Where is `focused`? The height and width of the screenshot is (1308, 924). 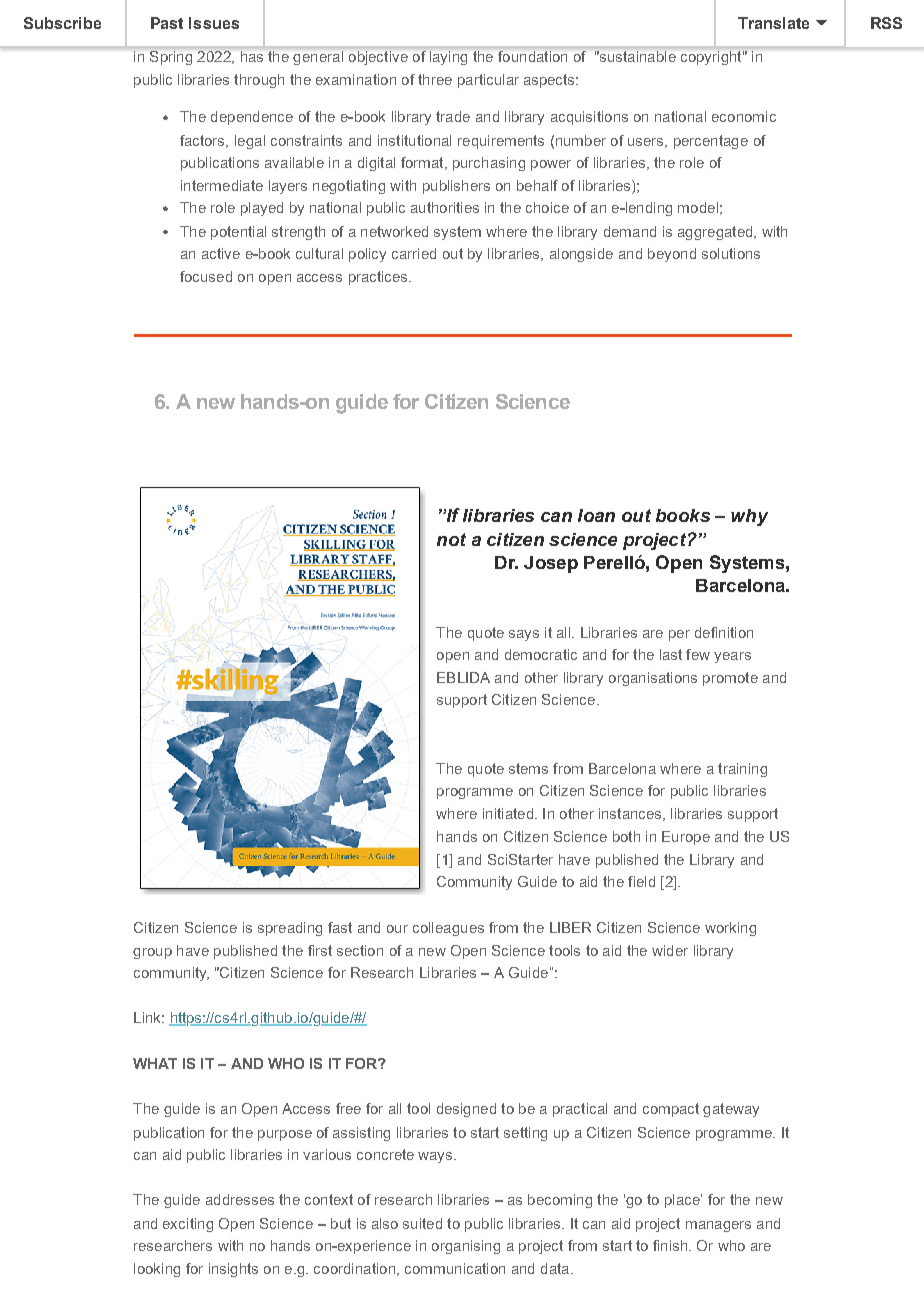
focused is located at coordinates (206, 276).
